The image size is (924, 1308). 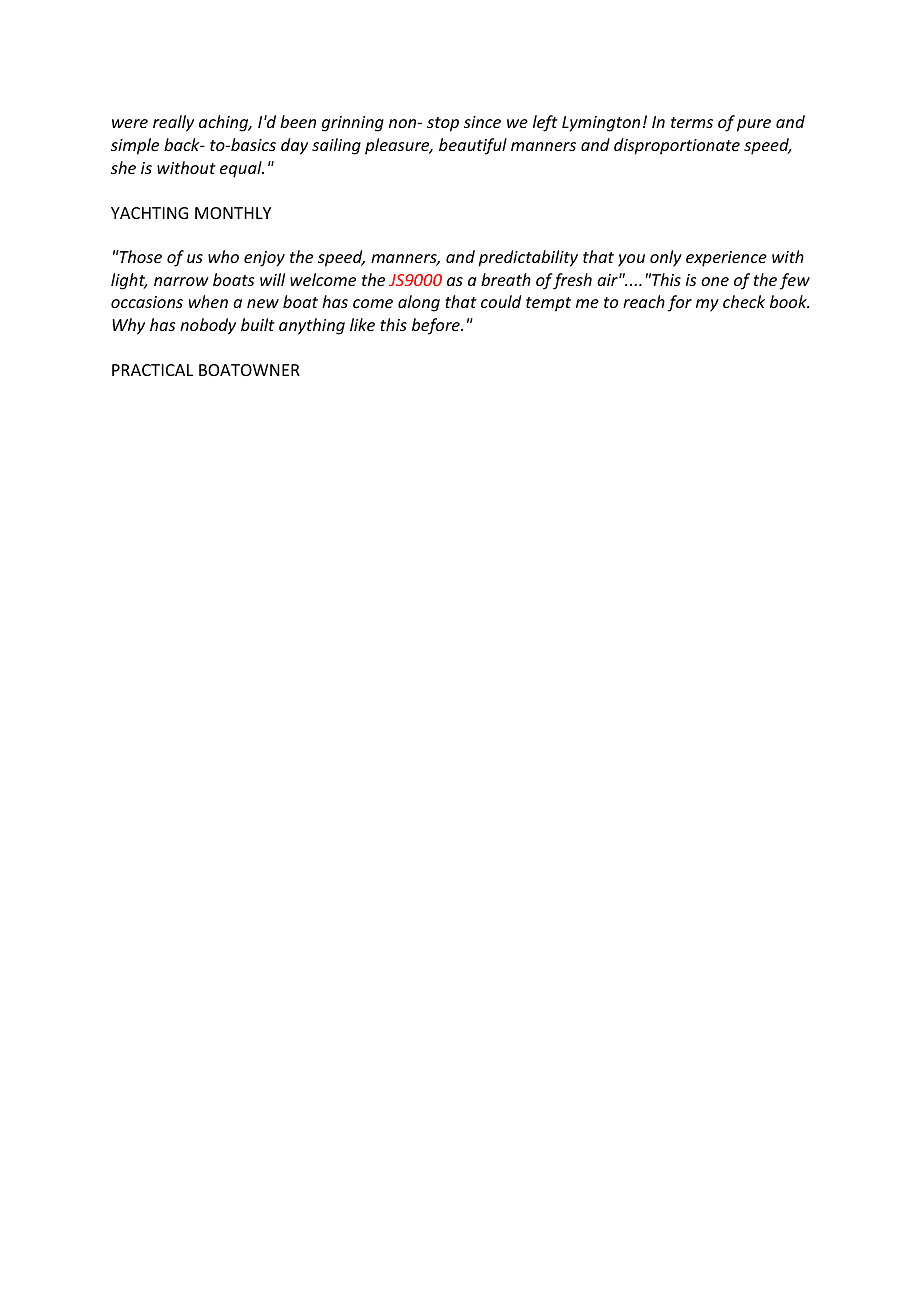 I want to click on check, so click(x=744, y=301).
